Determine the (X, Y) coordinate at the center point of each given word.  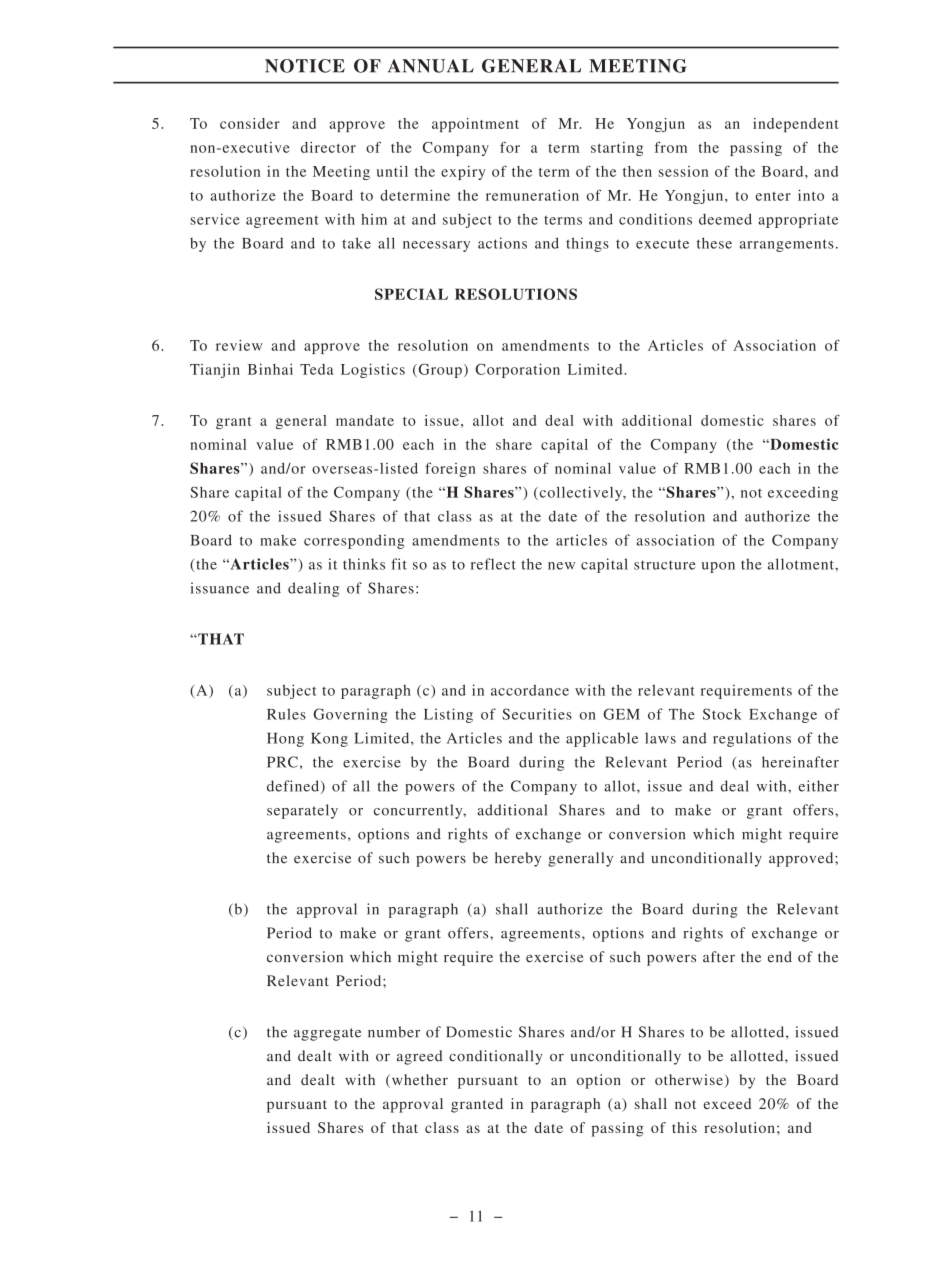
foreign (450, 469)
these (714, 243)
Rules (286, 714)
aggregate (327, 1034)
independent (795, 125)
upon (718, 567)
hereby (518, 859)
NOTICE (305, 66)
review (239, 345)
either (819, 786)
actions (502, 243)
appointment (475, 125)
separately (302, 811)
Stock (722, 714)
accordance (530, 690)
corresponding (354, 541)
